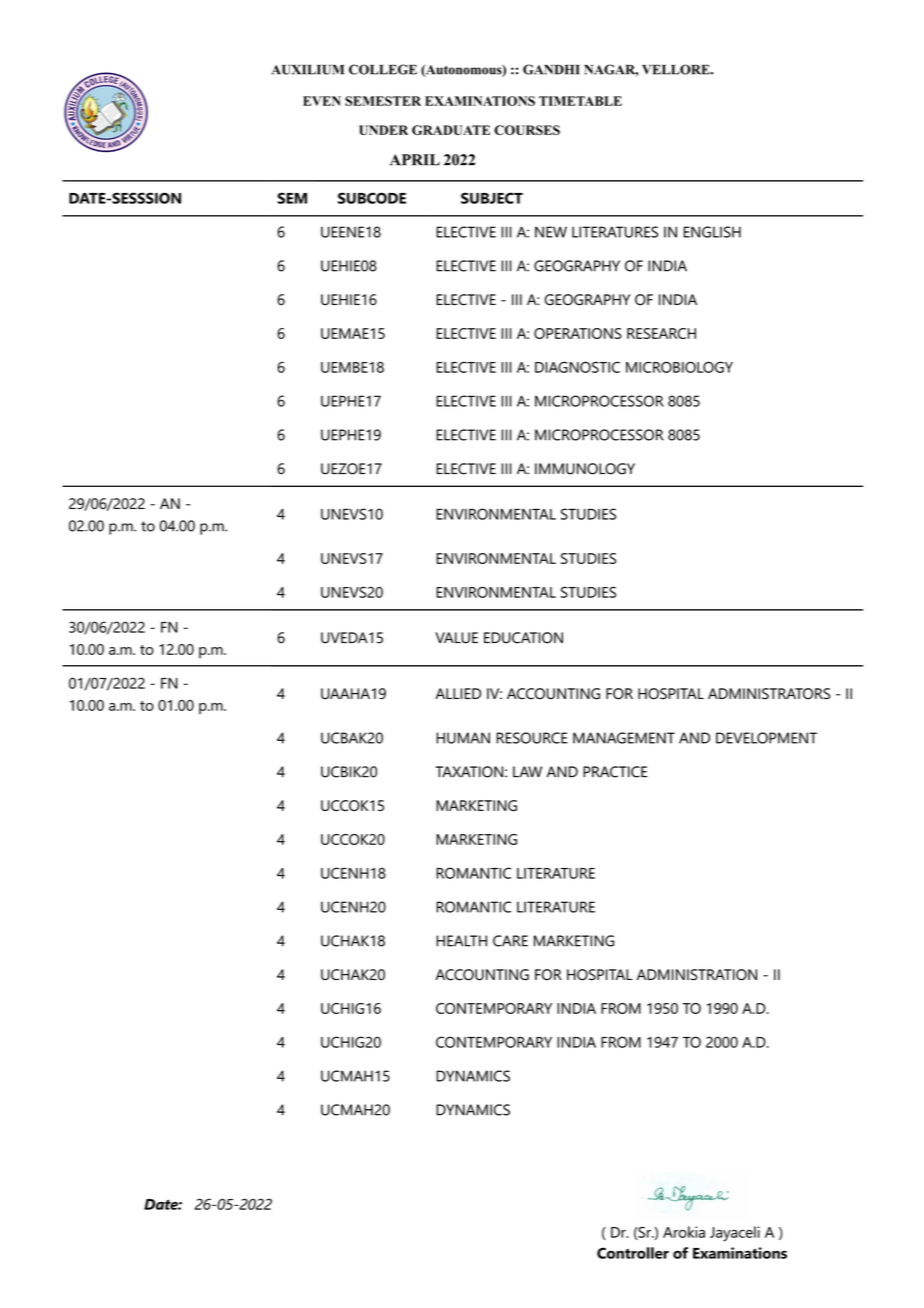 The height and width of the document is (1308, 924). What do you see at coordinates (461, 941) in the document?
I see `HEALTH` at bounding box center [461, 941].
